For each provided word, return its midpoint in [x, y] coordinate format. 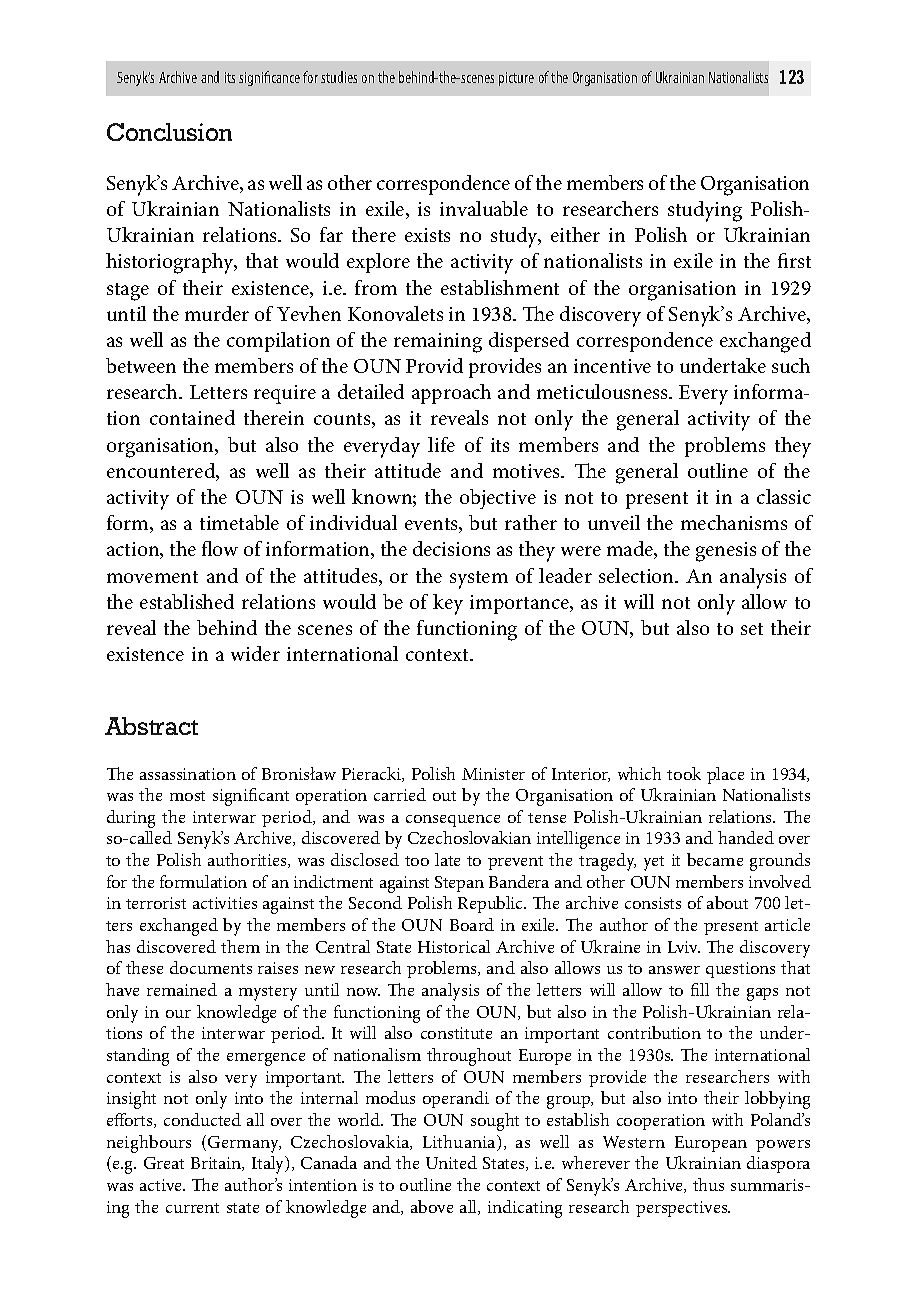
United [451, 1162]
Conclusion [169, 132]
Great [164, 1163]
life [441, 444]
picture [516, 79]
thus [708, 1184]
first [794, 260]
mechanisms [734, 522]
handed [746, 837]
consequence [453, 821]
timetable [239, 522]
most [187, 796]
